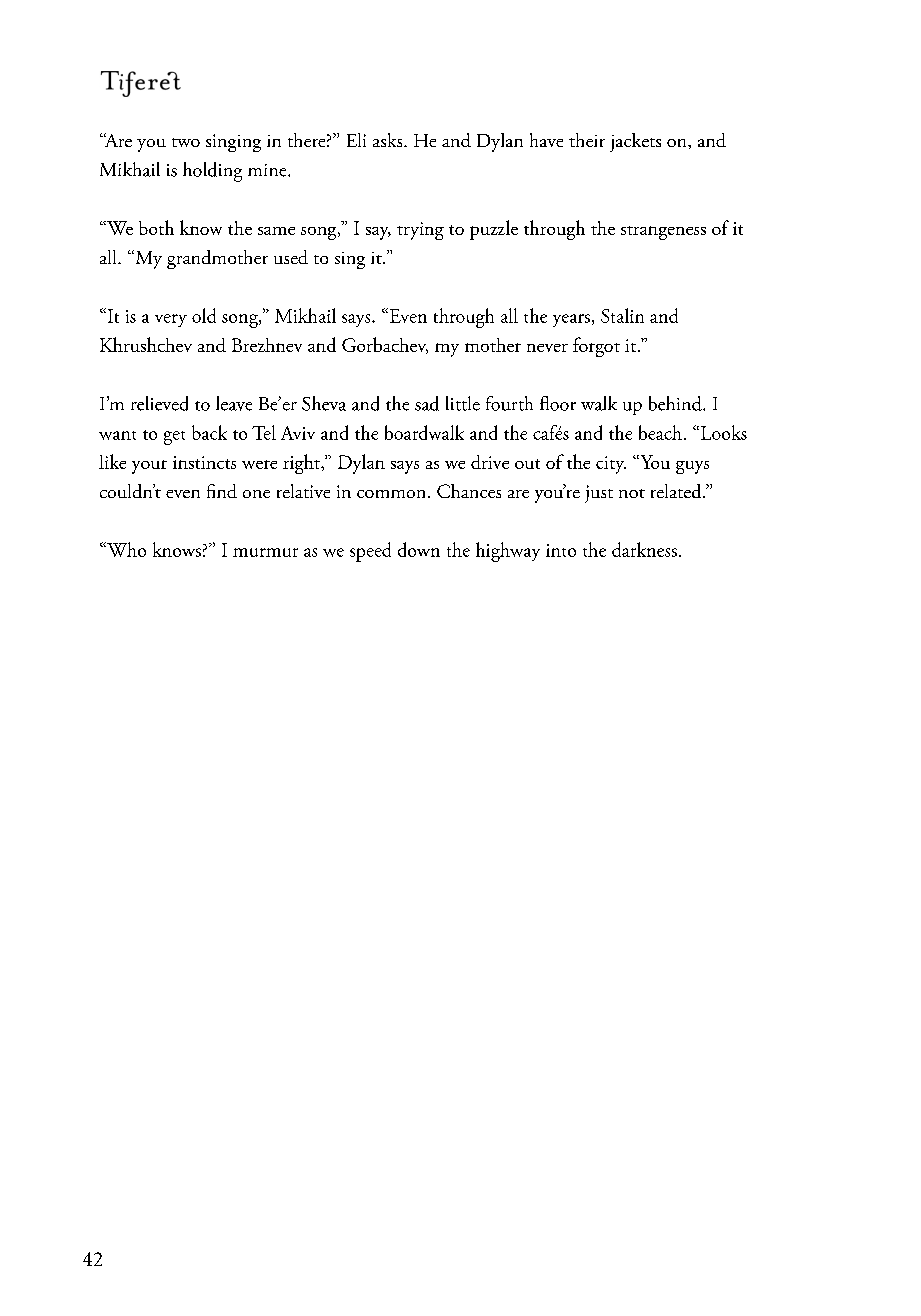 The height and width of the screenshot is (1316, 921). What do you see at coordinates (635, 142) in the screenshot?
I see `jackets` at bounding box center [635, 142].
